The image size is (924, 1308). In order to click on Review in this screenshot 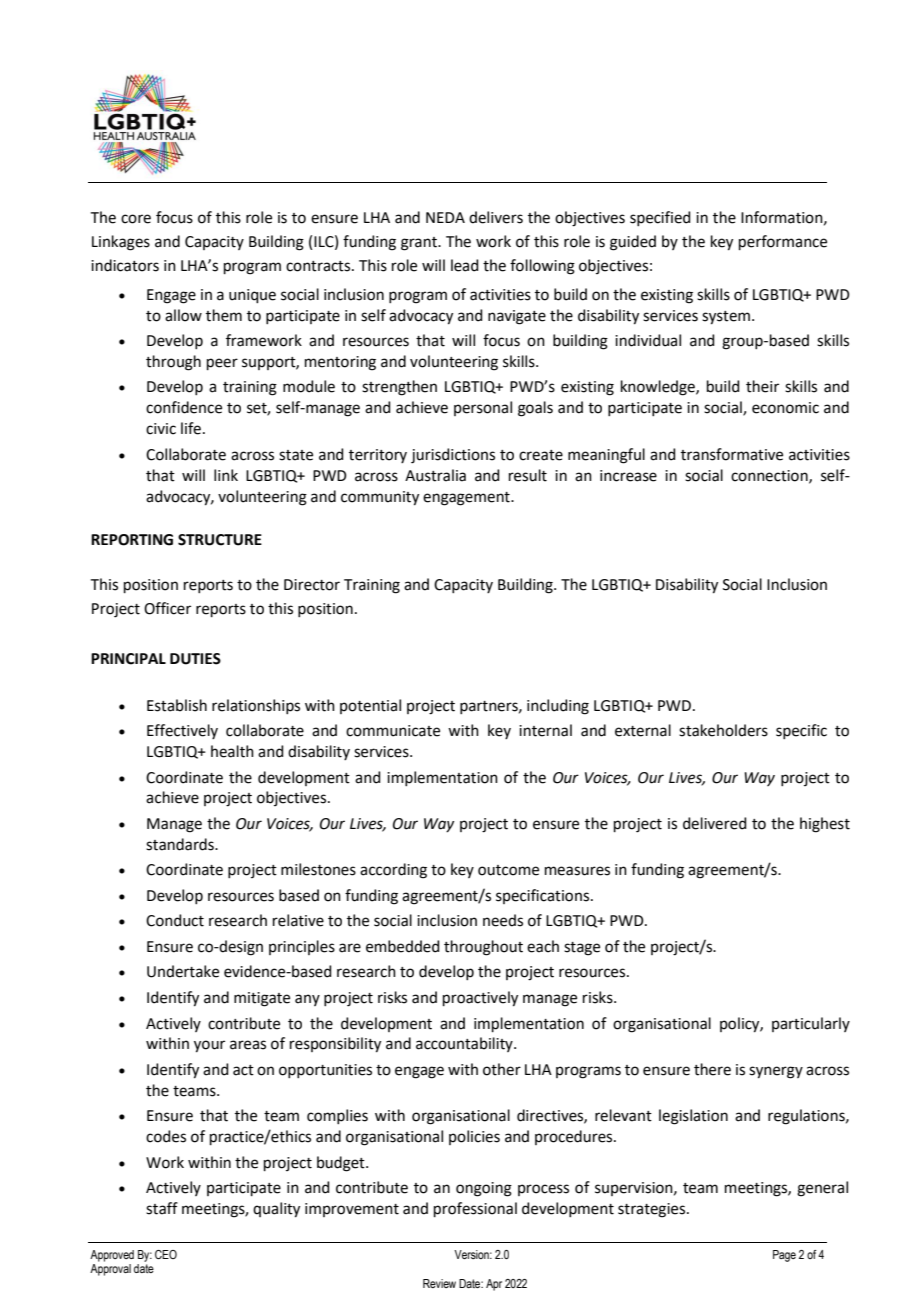, I will do `click(439, 1283)`.
